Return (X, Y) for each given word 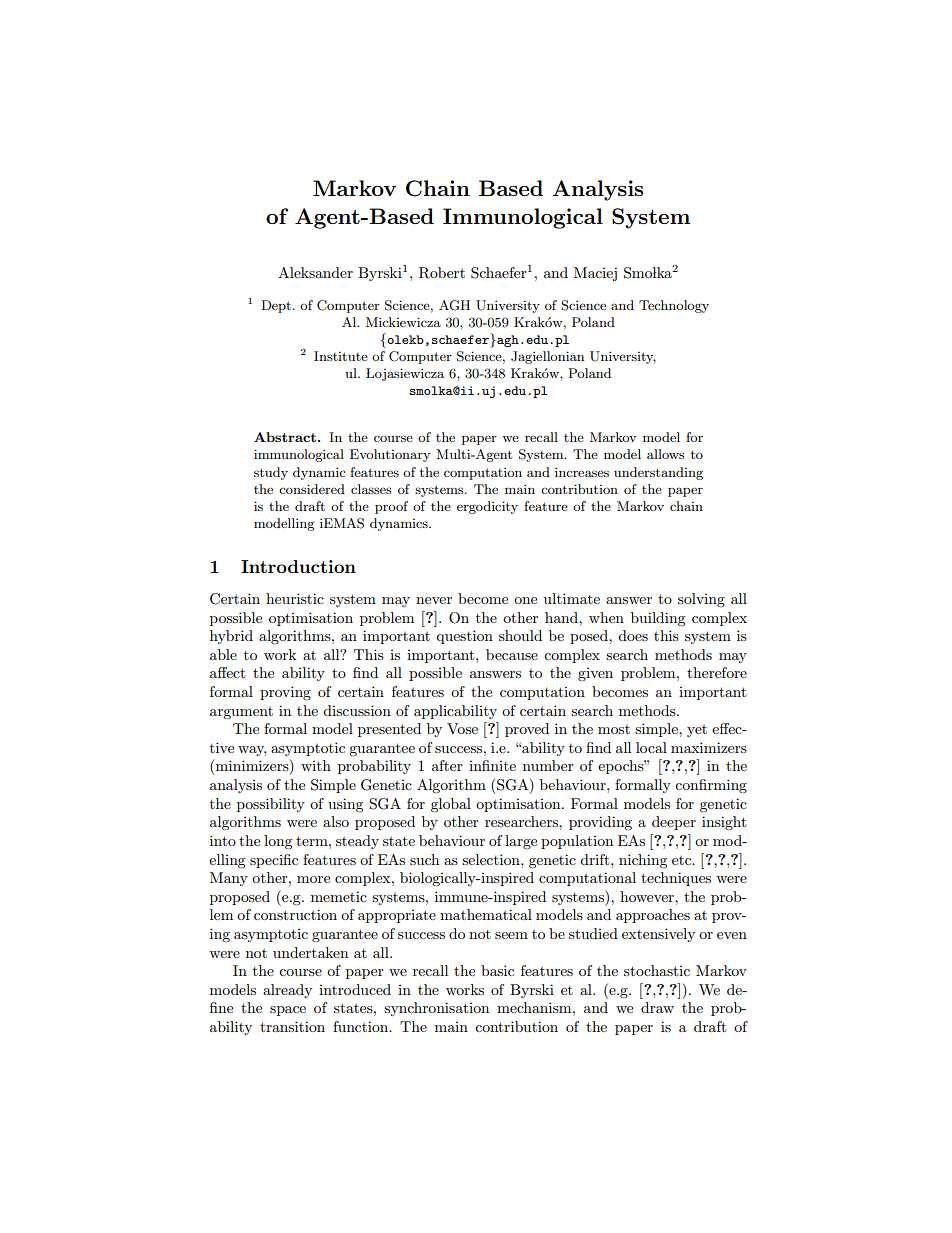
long (278, 842)
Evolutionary (390, 455)
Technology (674, 306)
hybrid (231, 637)
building (658, 619)
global (451, 805)
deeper (674, 823)
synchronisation (436, 1009)
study (271, 473)
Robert (442, 273)
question (464, 637)
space (288, 1011)
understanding (658, 473)
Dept (277, 306)
